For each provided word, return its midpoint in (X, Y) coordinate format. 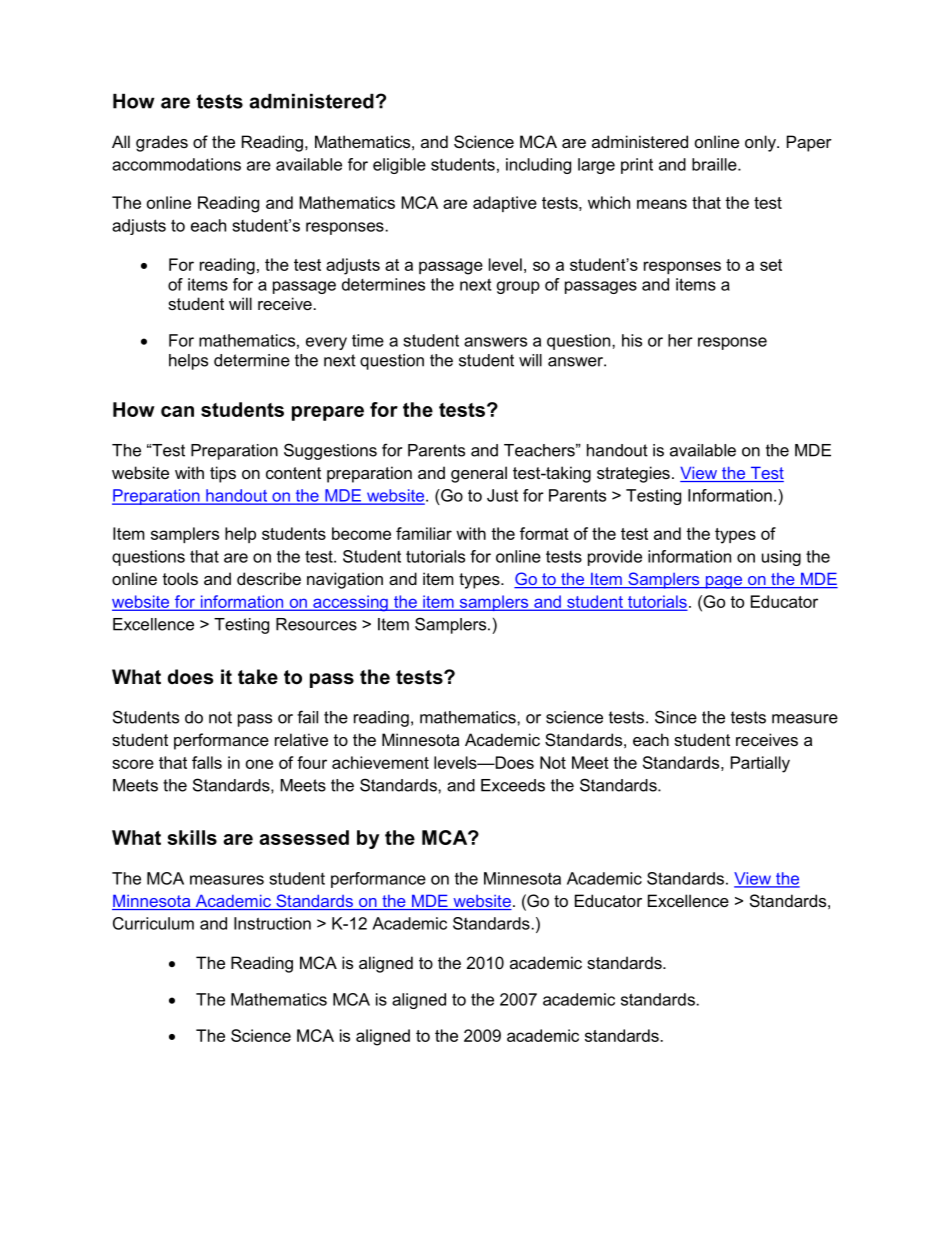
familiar (424, 533)
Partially (760, 764)
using (781, 558)
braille (715, 164)
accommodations (176, 164)
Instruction (272, 923)
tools (180, 578)
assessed (304, 837)
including (538, 166)
